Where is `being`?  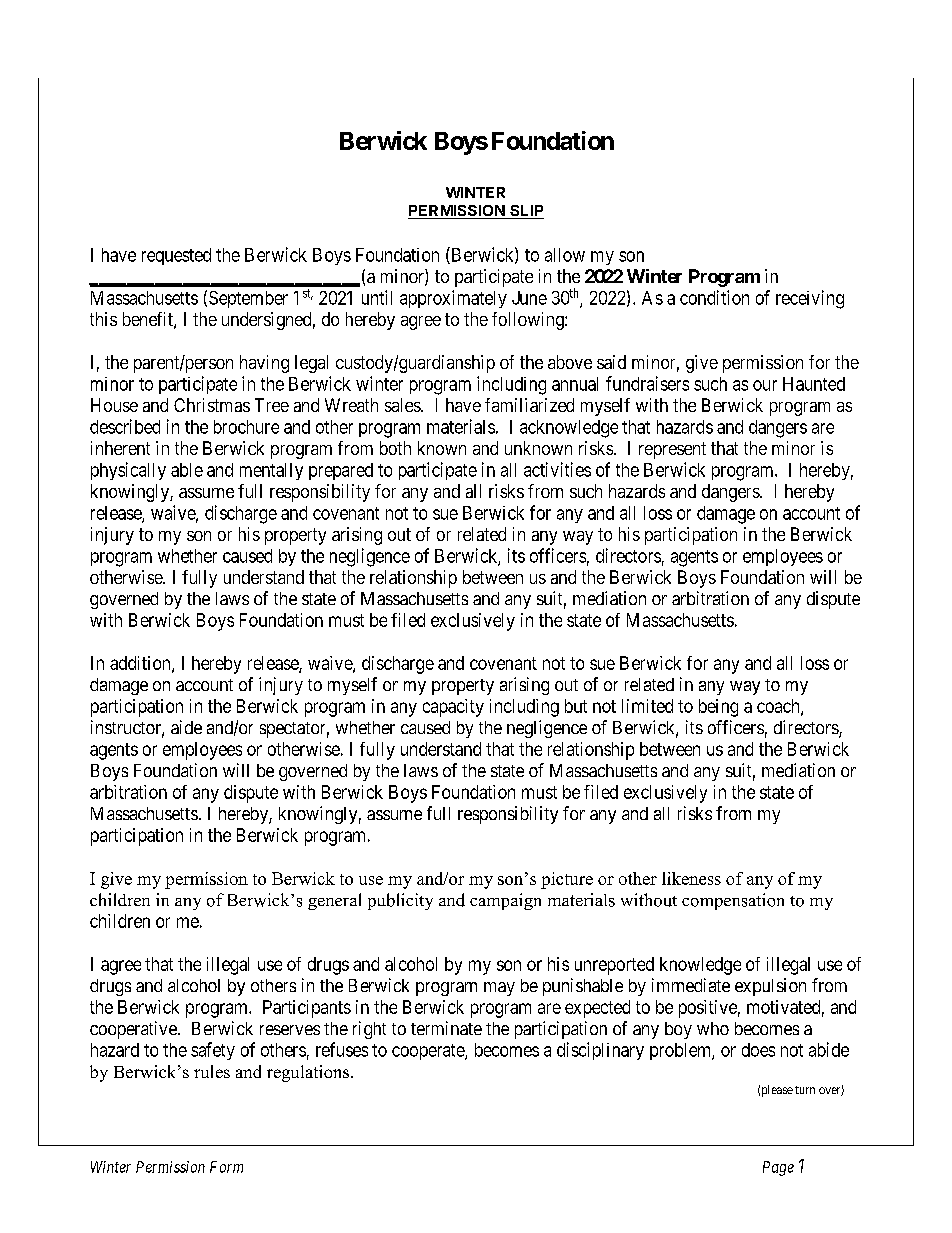
being is located at coordinates (718, 708).
